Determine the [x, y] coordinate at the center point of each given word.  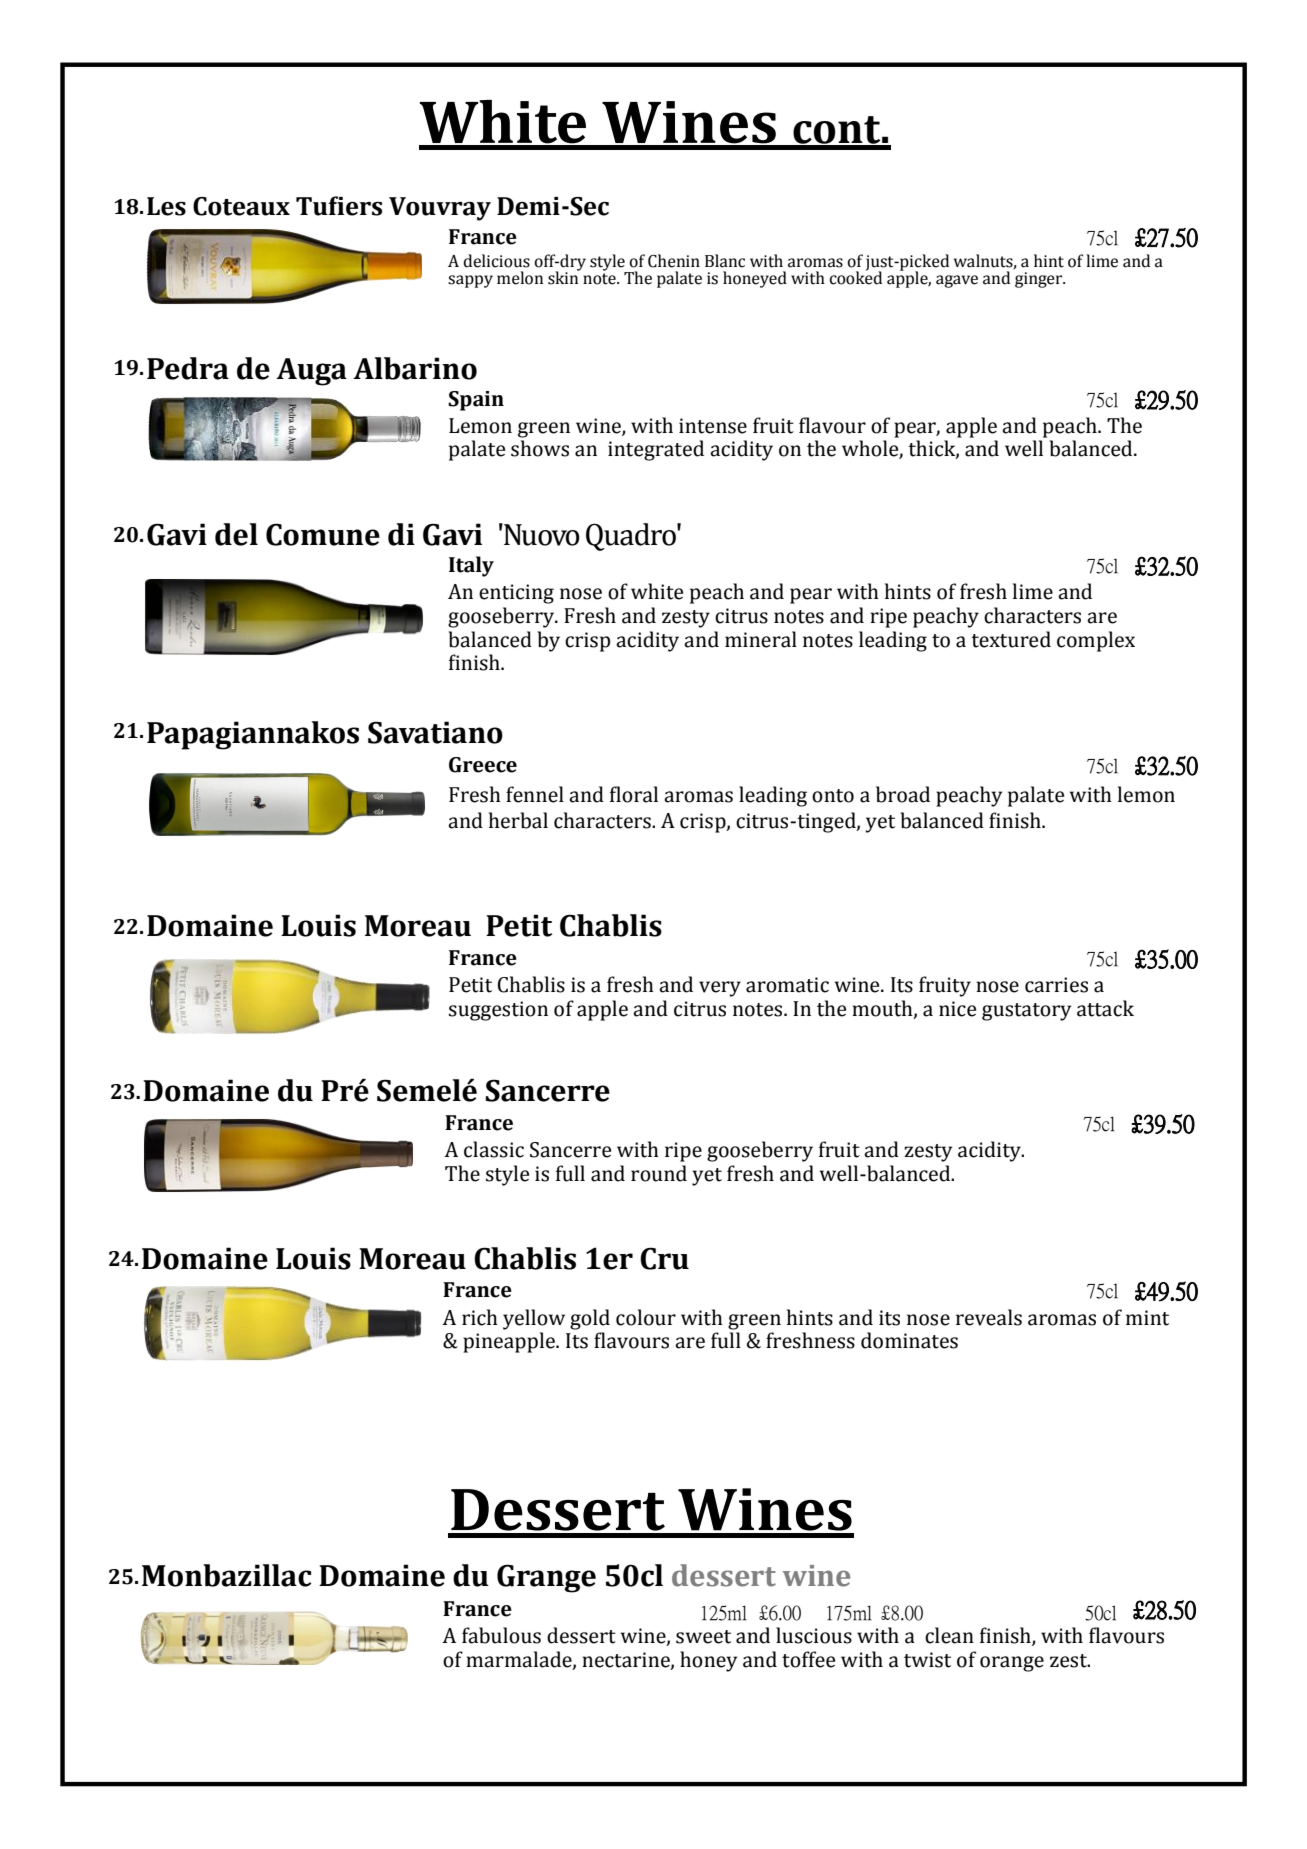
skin [564, 277]
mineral [761, 639]
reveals [989, 1317]
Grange [546, 1578]
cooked [855, 277]
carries [1056, 985]
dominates [909, 1340]
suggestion [498, 1011]
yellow [534, 1319]
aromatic [787, 985]
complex [1096, 641]
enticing [516, 594]
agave [957, 281]
